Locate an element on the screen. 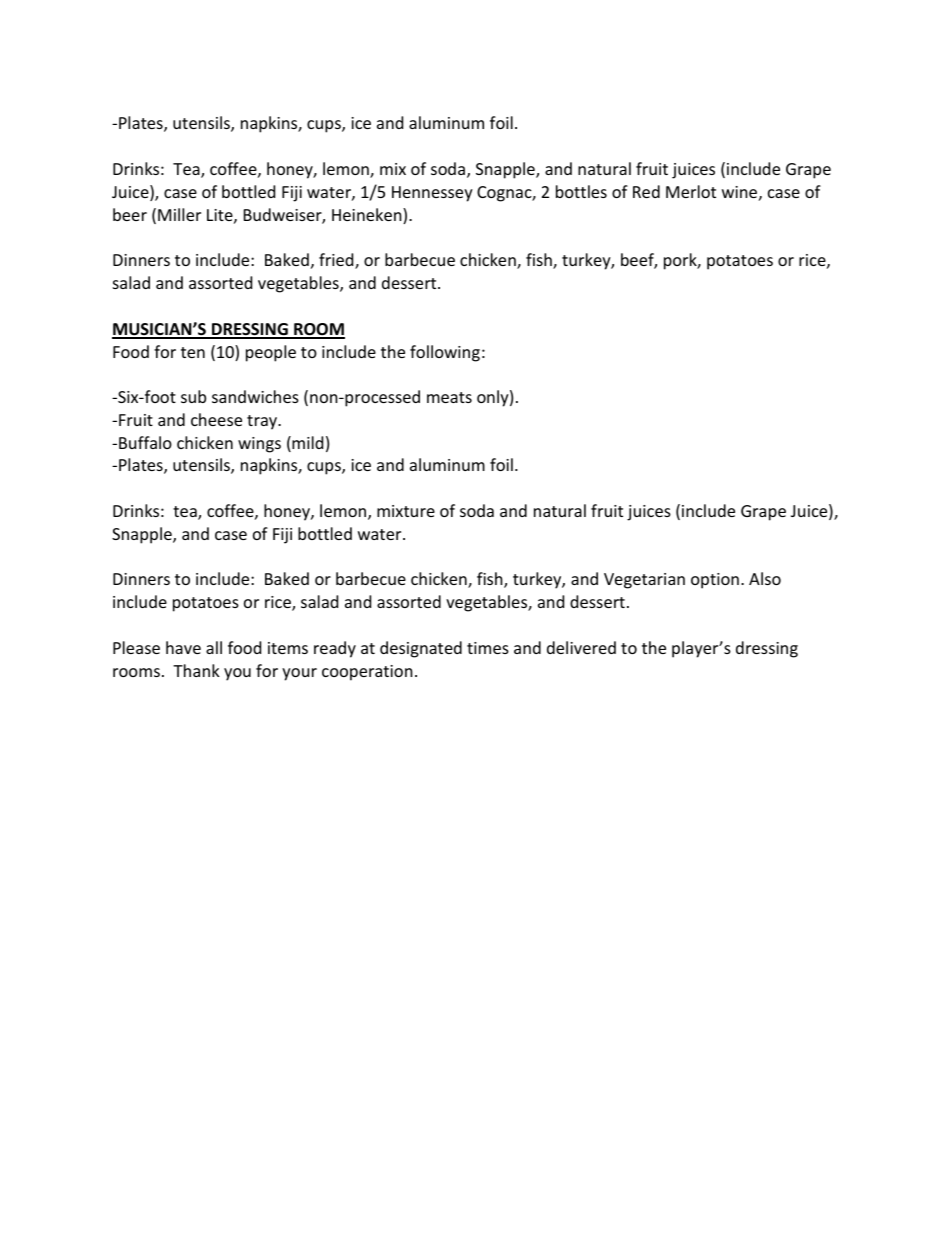 The image size is (952, 1233). Thank is located at coordinates (196, 670).
